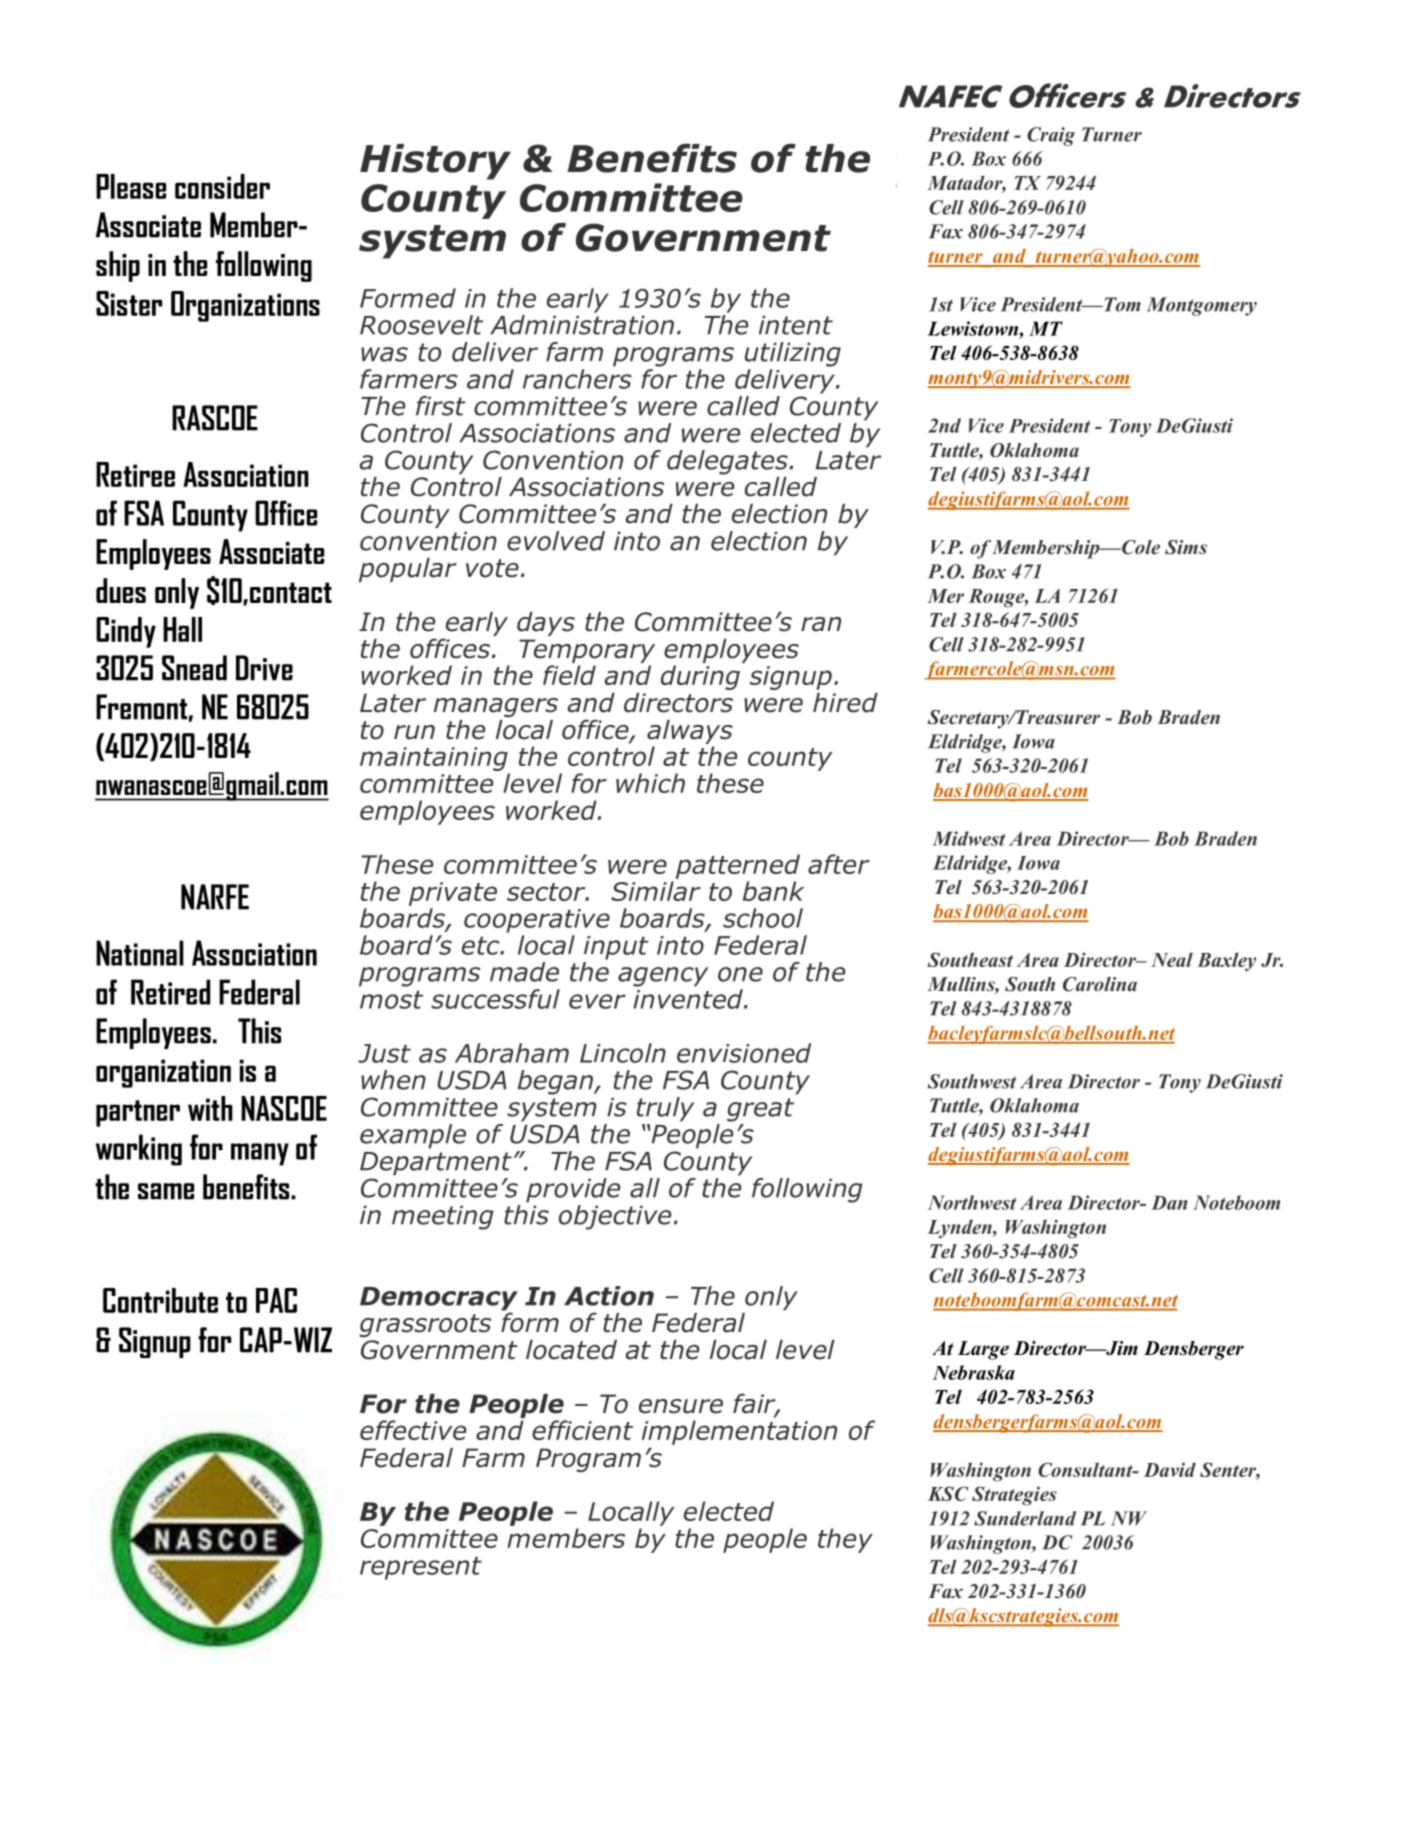 The height and width of the screenshot is (1831, 1415). Describe the element at coordinates (739, 1432) in the screenshot. I see `implementation` at that location.
